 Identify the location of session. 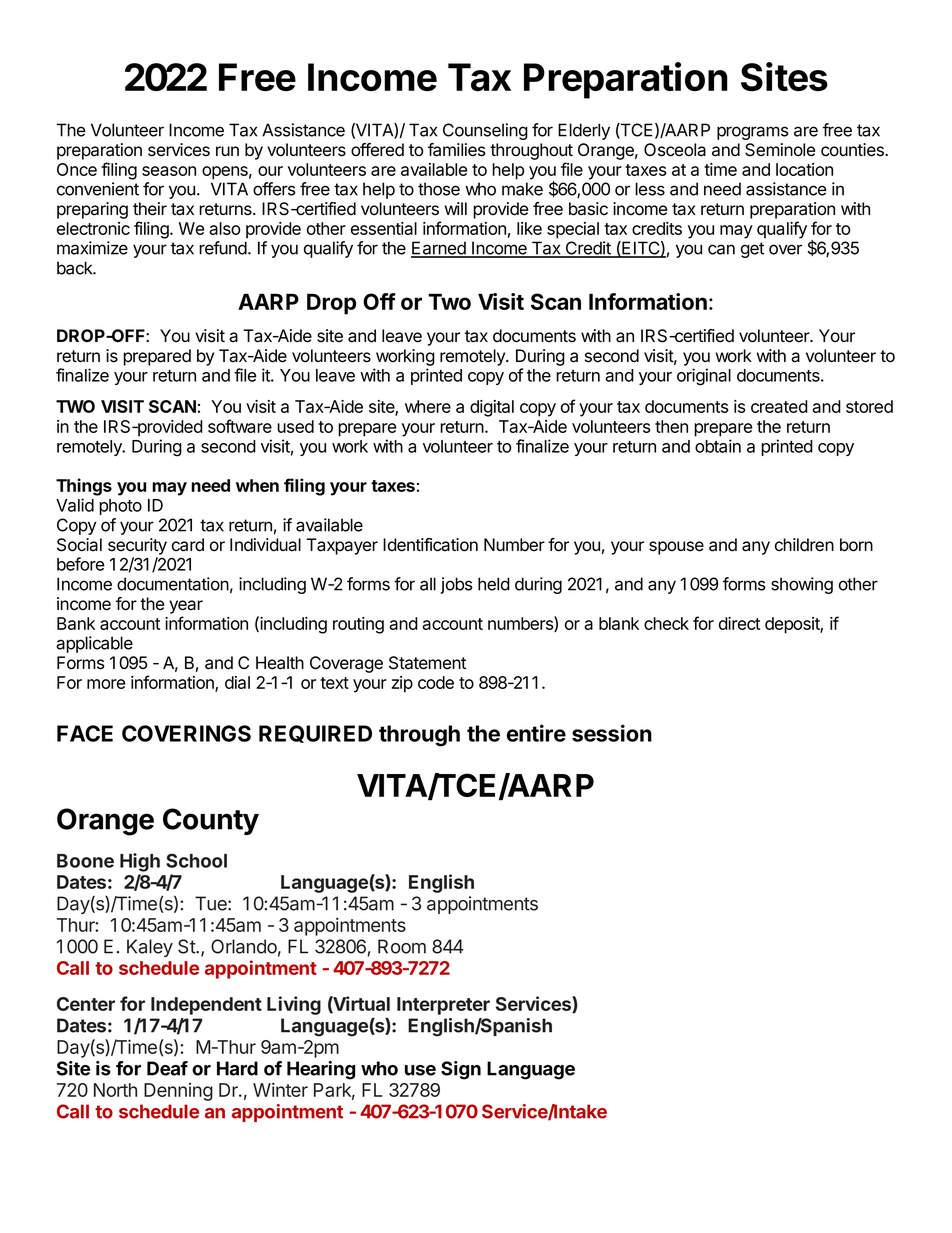
(612, 733).
